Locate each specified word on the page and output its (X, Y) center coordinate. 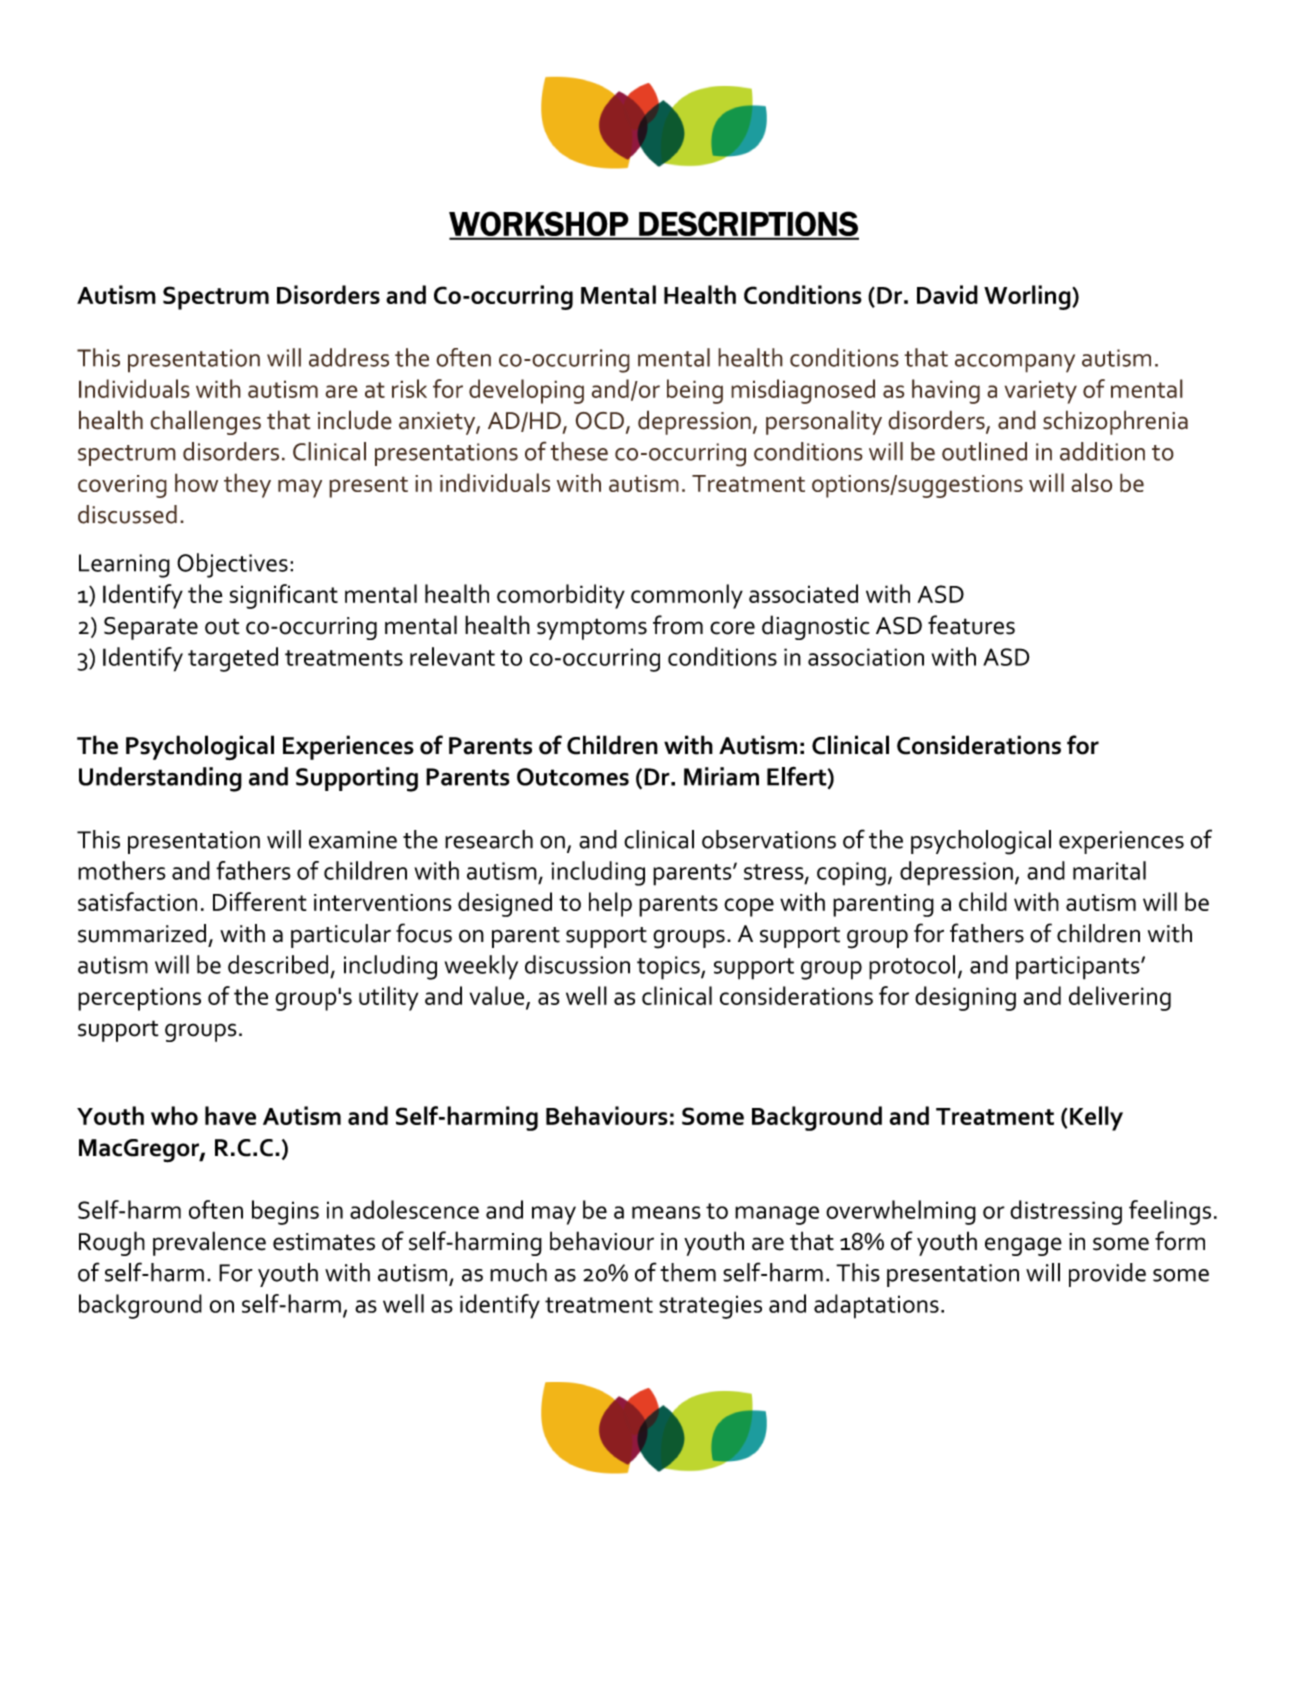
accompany (1015, 363)
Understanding (160, 779)
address (349, 357)
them (688, 1272)
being (695, 391)
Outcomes (573, 777)
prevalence (209, 1243)
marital (1109, 870)
